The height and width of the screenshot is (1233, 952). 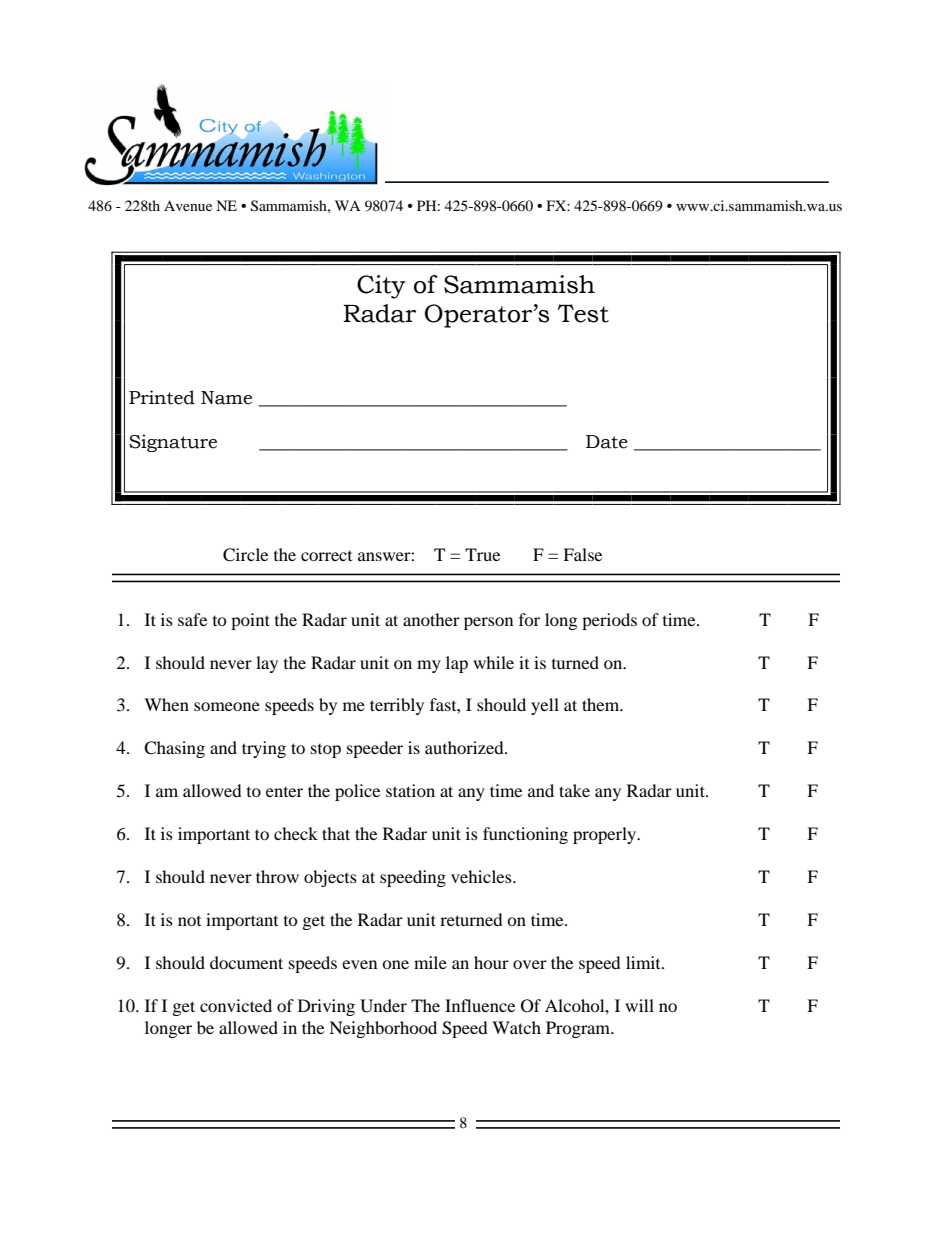 I want to click on Date, so click(x=607, y=442).
